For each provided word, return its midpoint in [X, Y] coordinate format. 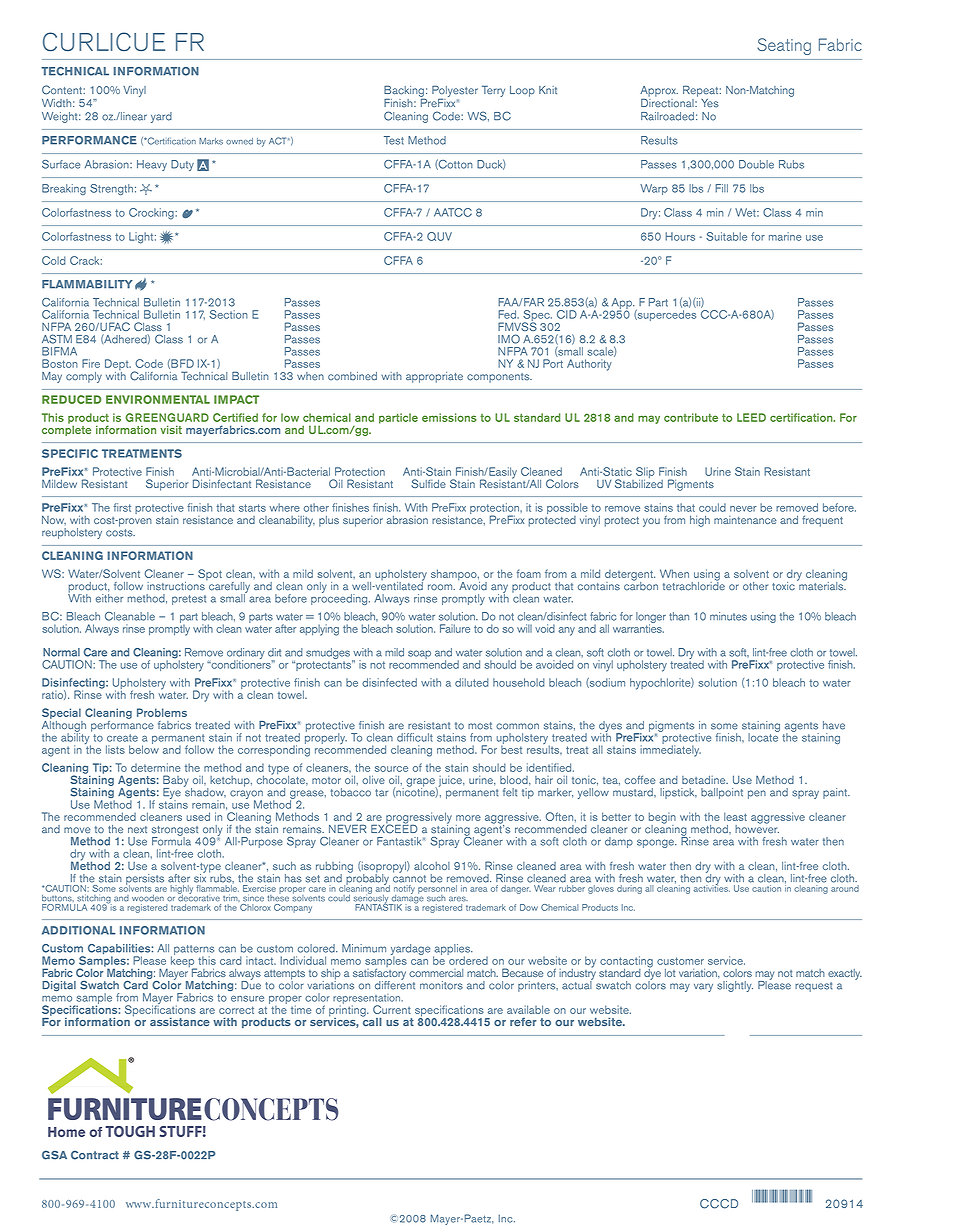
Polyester [455, 92]
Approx [659, 91]
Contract [95, 1155]
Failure [455, 628]
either [109, 598]
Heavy [152, 165]
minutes [728, 616]
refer [523, 1022]
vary [703, 987]
